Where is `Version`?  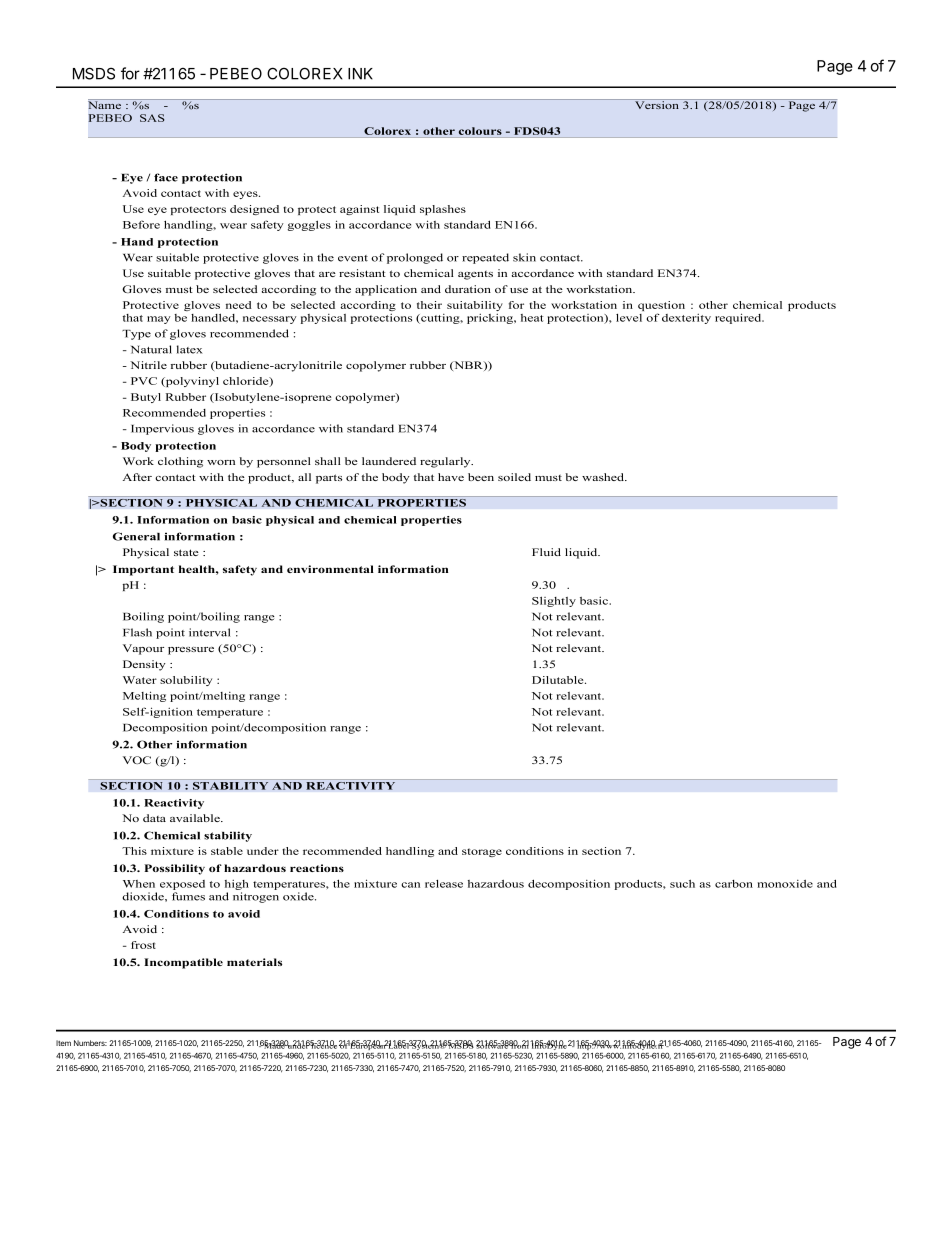 Version is located at coordinates (657, 104).
